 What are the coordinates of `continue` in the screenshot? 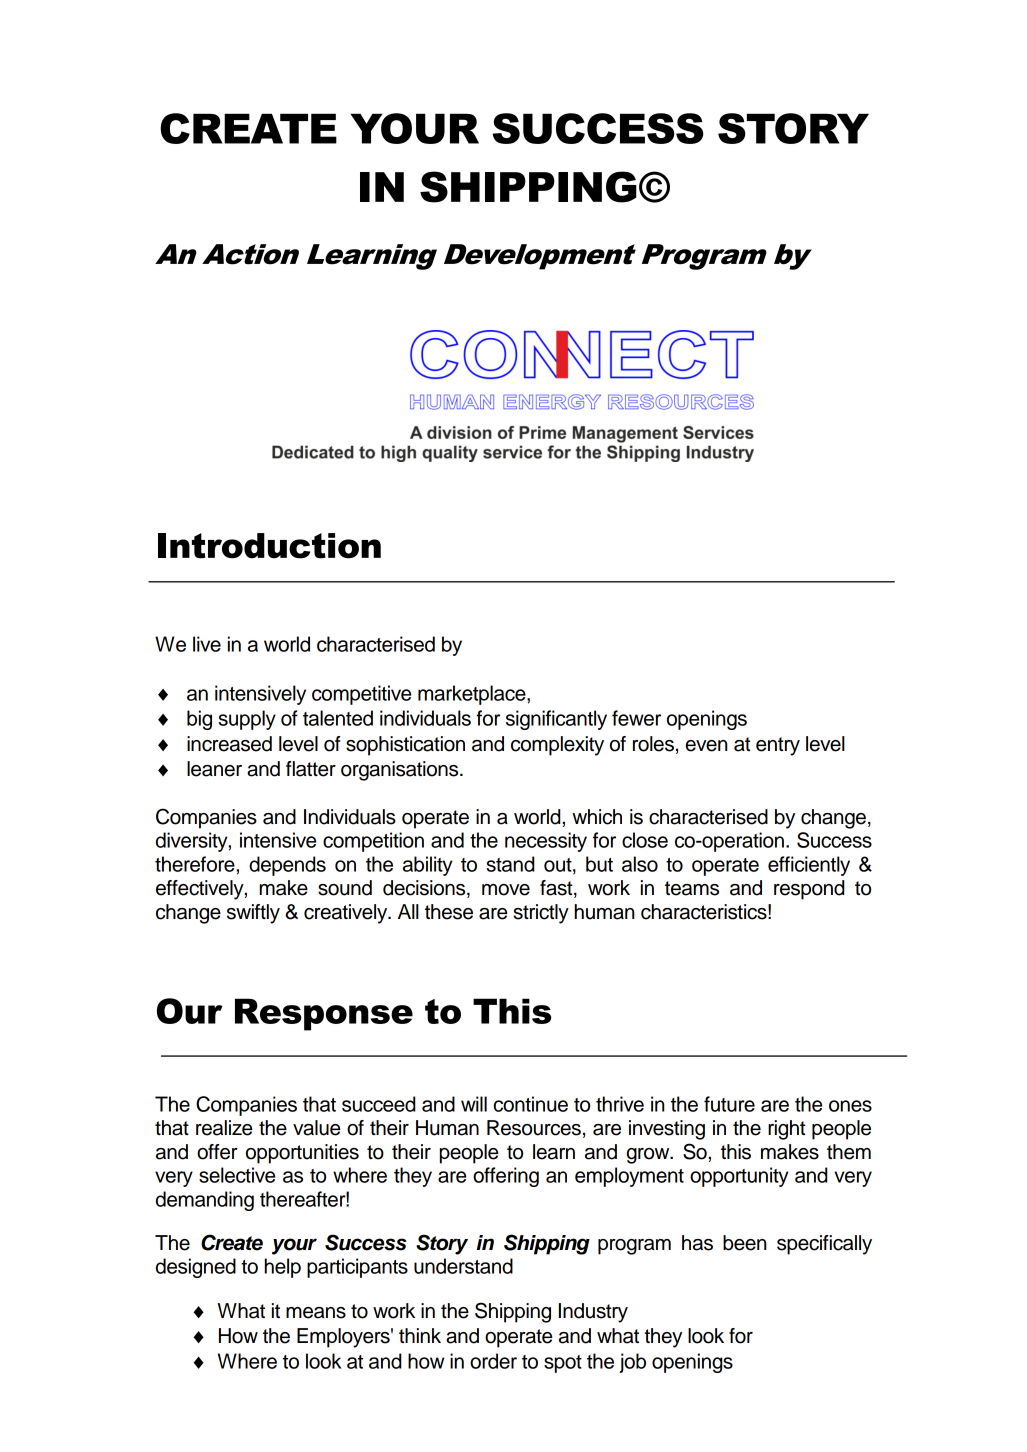 It's located at (531, 1104).
